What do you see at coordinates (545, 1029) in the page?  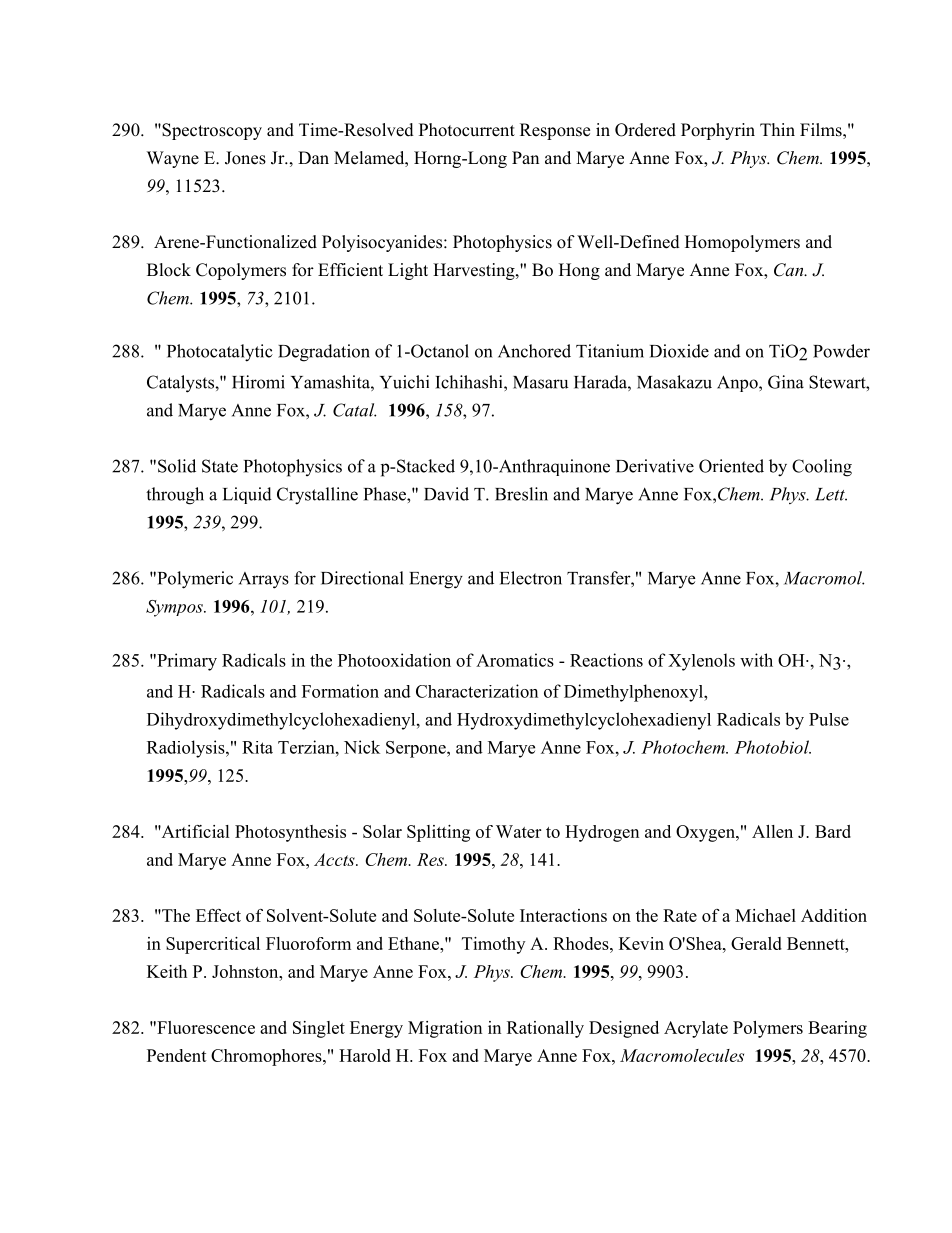 I see `Rationally` at bounding box center [545, 1029].
